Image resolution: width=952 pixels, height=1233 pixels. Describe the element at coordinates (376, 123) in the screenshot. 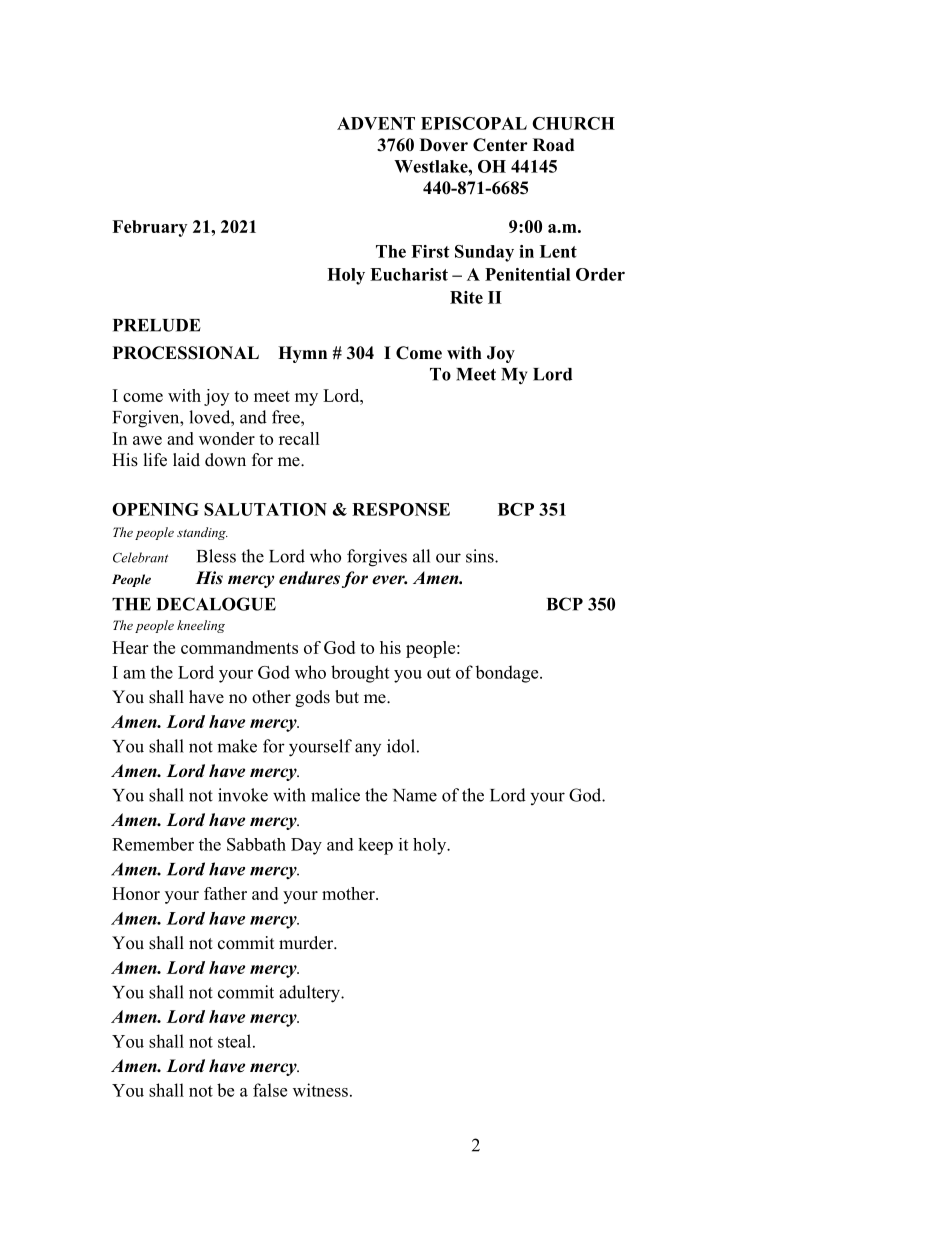

I see `ADVENT` at that location.
